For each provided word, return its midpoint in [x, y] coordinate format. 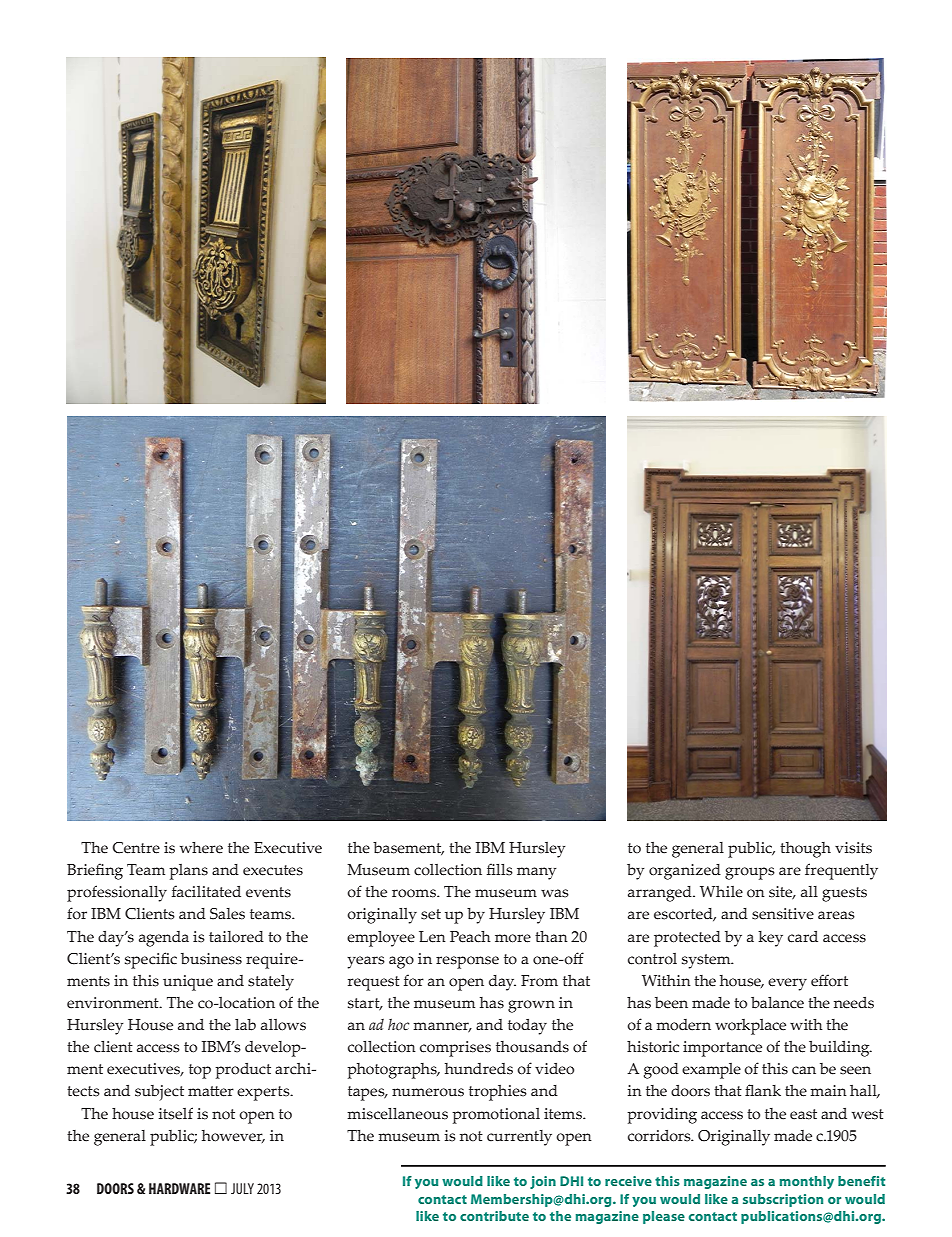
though [805, 850]
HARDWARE [179, 1188]
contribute [494, 1216]
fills [500, 869]
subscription [783, 1200]
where [201, 848]
